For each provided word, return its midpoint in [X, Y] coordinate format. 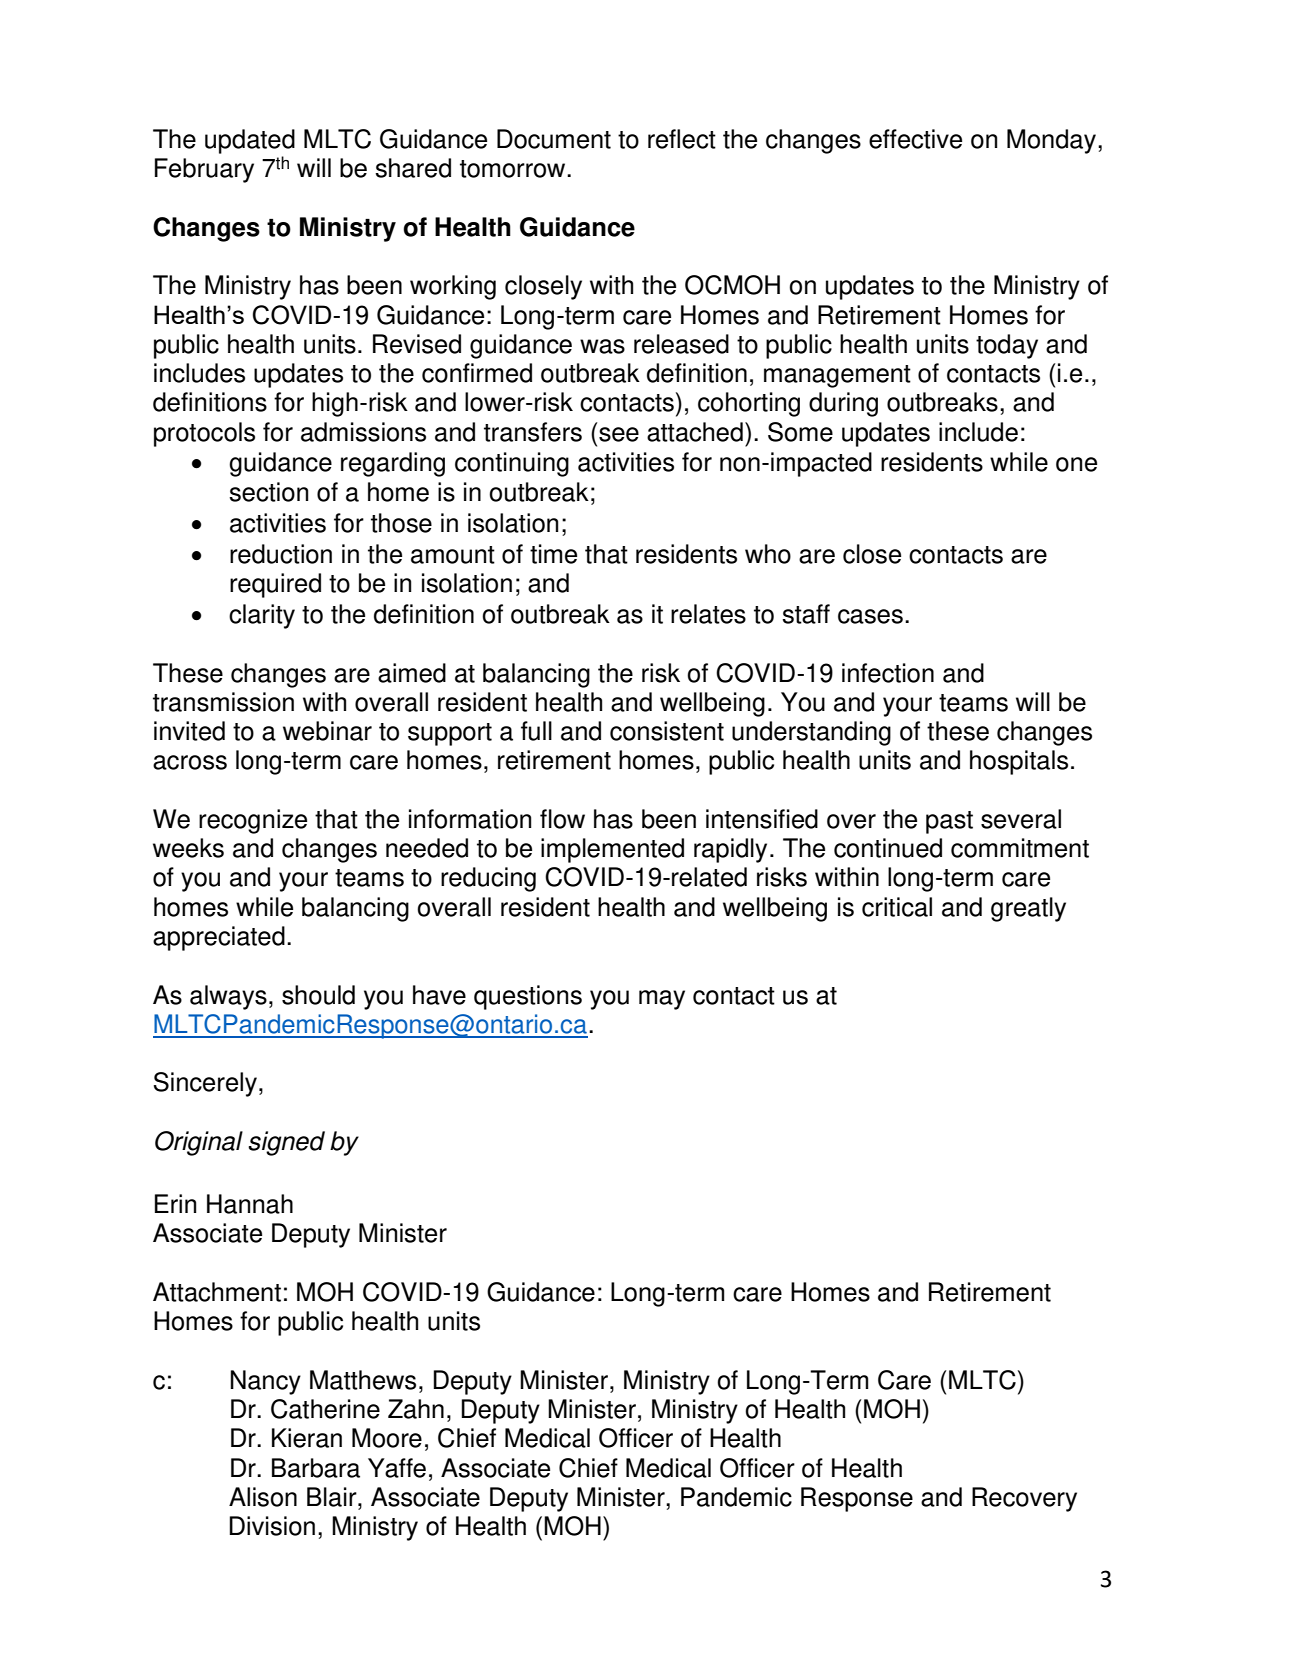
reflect [682, 139]
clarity [262, 616]
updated [250, 141]
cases [870, 616]
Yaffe [397, 1468]
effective [915, 139]
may [662, 1000]
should [318, 995]
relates [708, 614]
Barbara [316, 1468]
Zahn [416, 1409]
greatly [1028, 909]
